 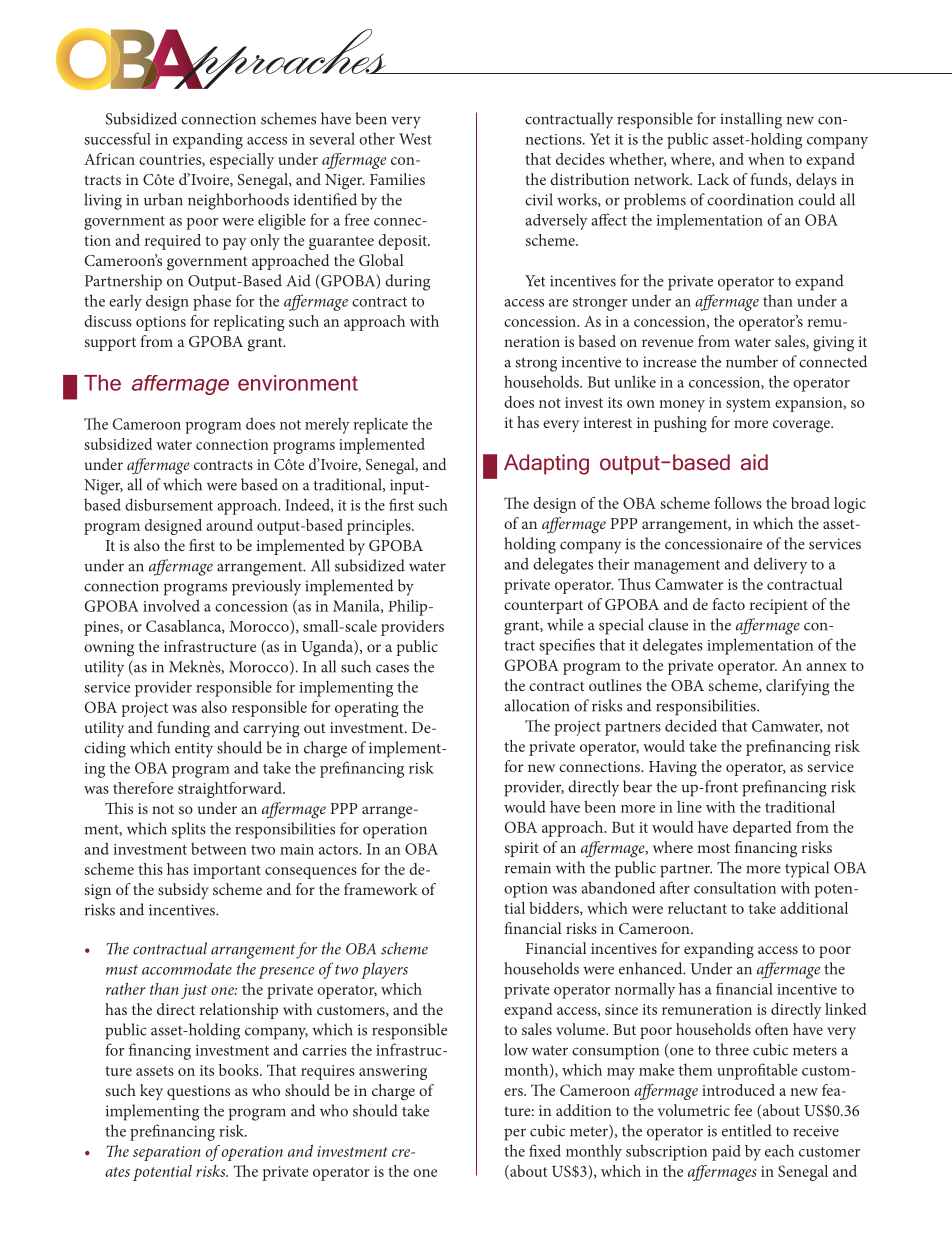 What do you see at coordinates (163, 199) in the image?
I see `urban` at bounding box center [163, 199].
